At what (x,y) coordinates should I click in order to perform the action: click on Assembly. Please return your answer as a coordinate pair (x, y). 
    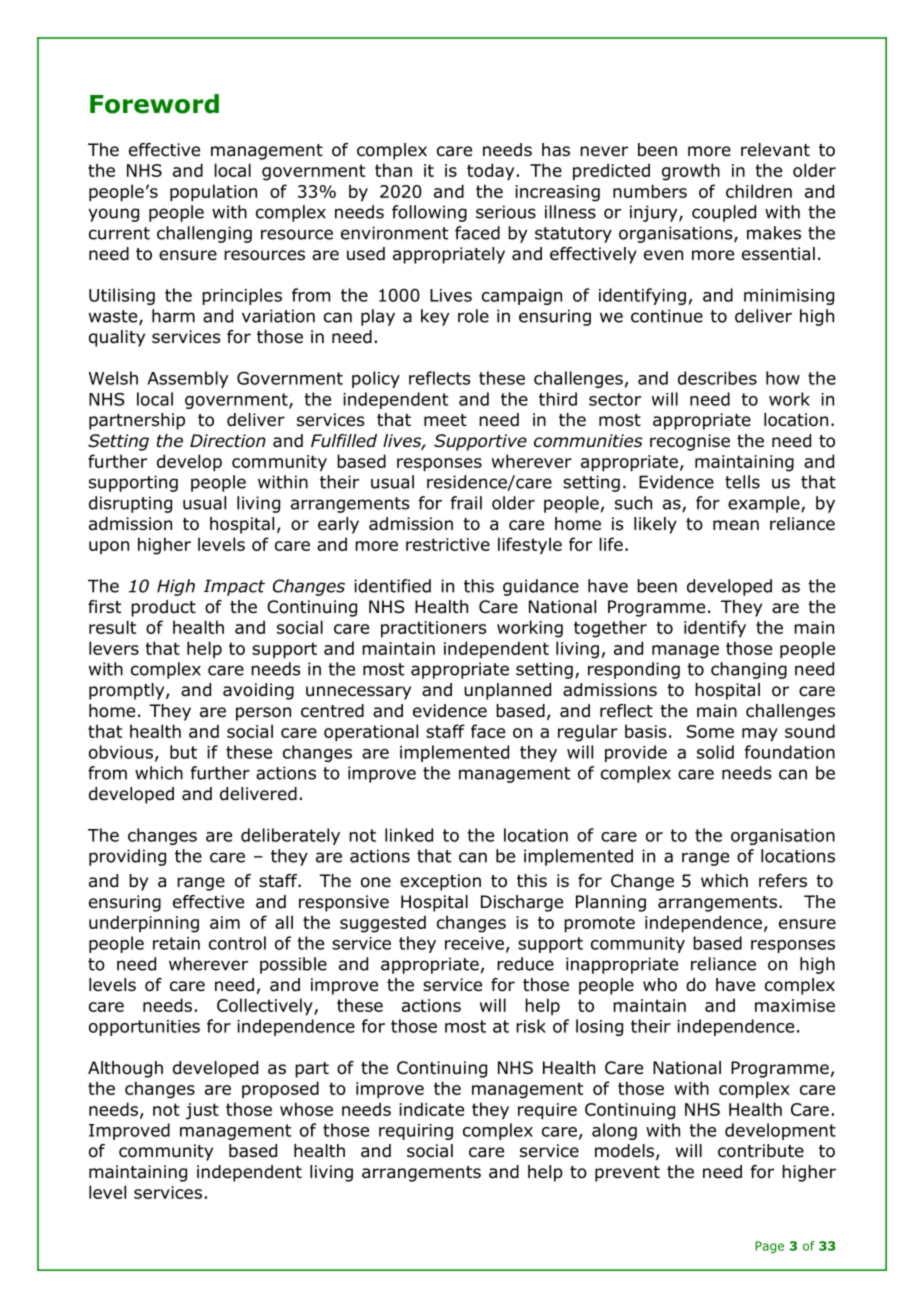
    Looking at the image, I should click on (187, 379).
